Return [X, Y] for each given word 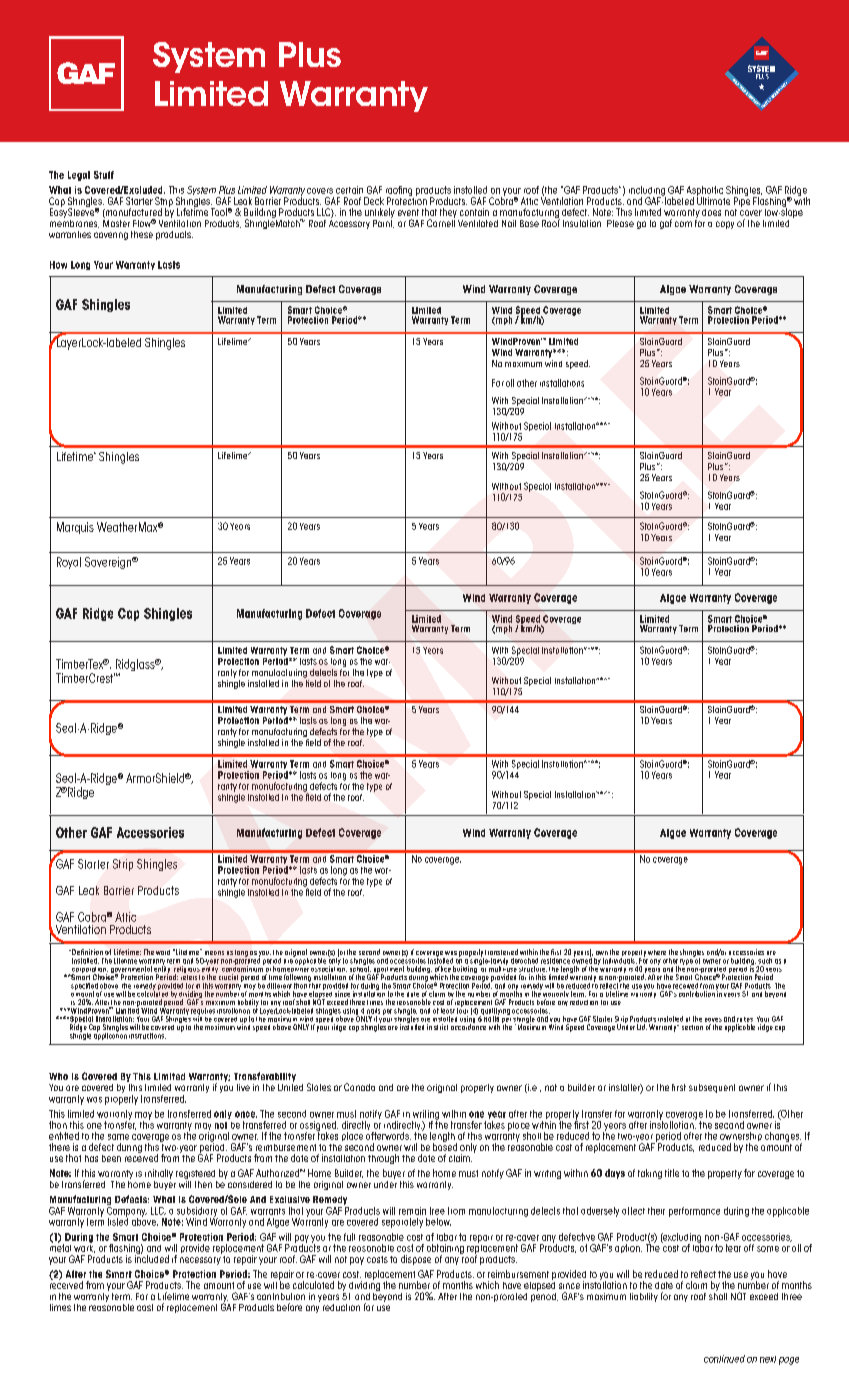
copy [725, 225]
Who [58, 1076]
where [657, 952]
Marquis [75, 528]
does [711, 212]
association [329, 968]
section [692, 1027]
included [152, 1258]
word [163, 952]
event [408, 212]
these [142, 234]
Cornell [441, 222]
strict [441, 1027]
